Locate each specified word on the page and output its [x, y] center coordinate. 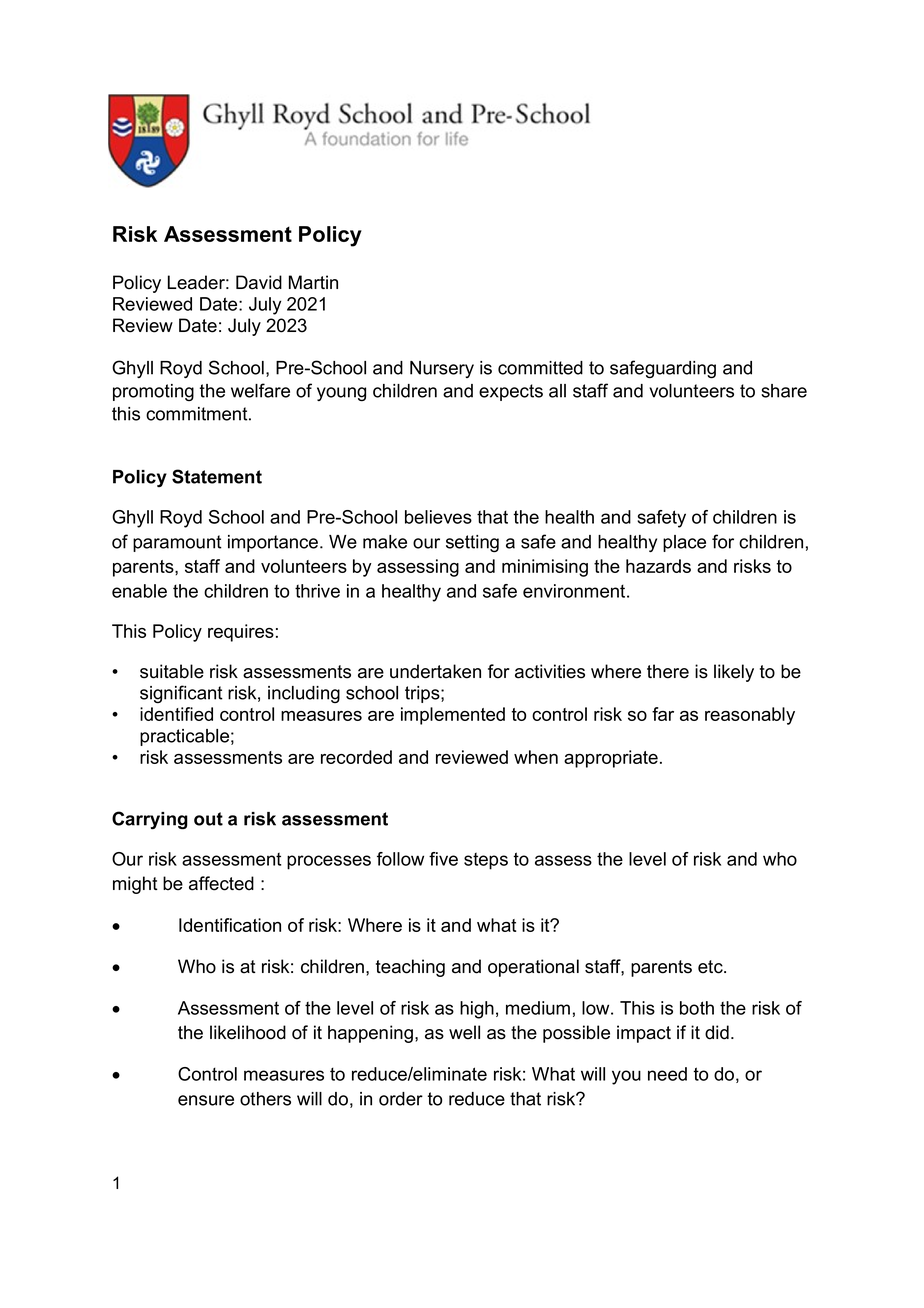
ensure [206, 1100]
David [259, 282]
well [464, 1032]
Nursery [442, 369]
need [667, 1074]
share [784, 391]
